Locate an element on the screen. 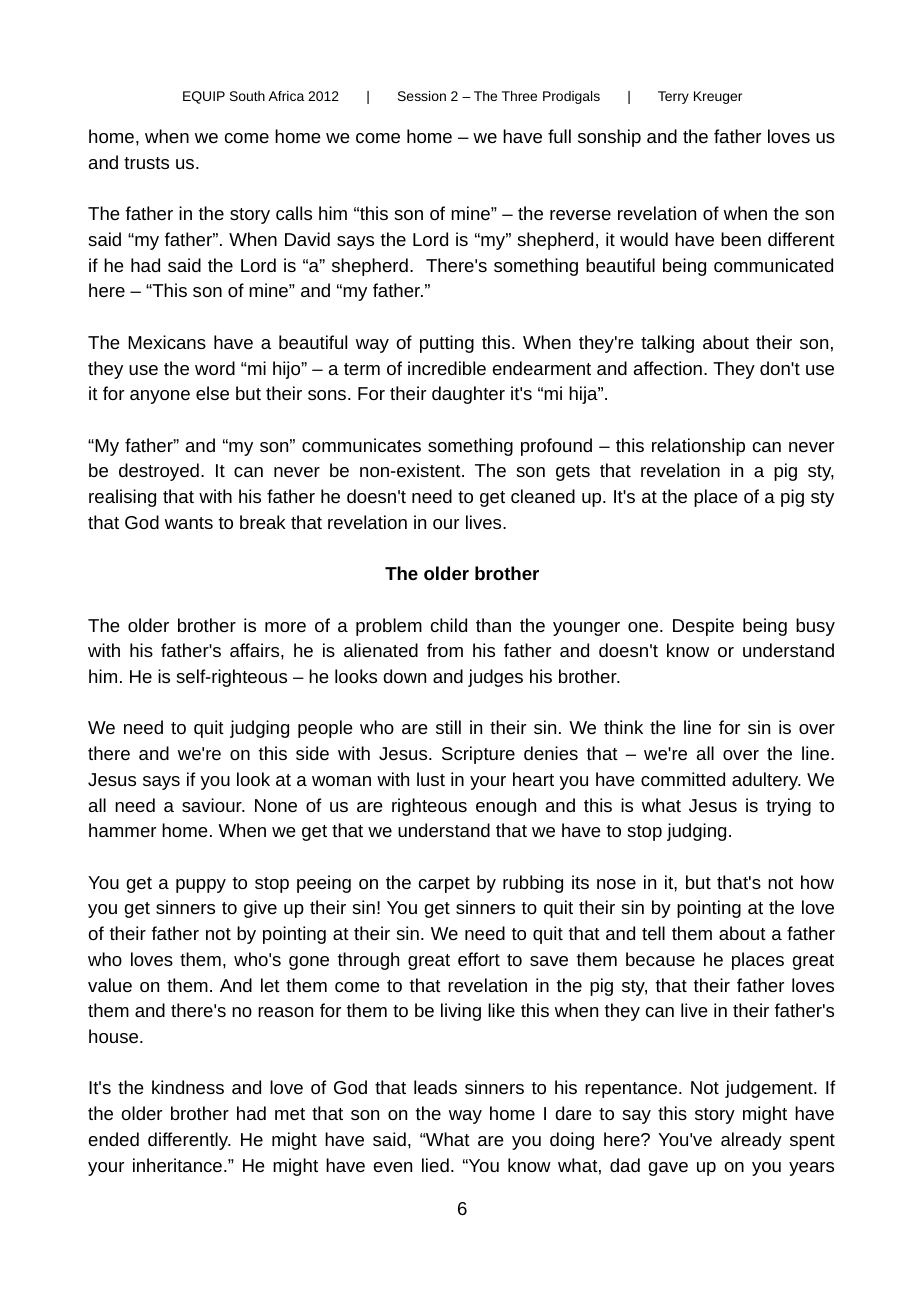 The image size is (924, 1308). lied is located at coordinates (435, 1165).
